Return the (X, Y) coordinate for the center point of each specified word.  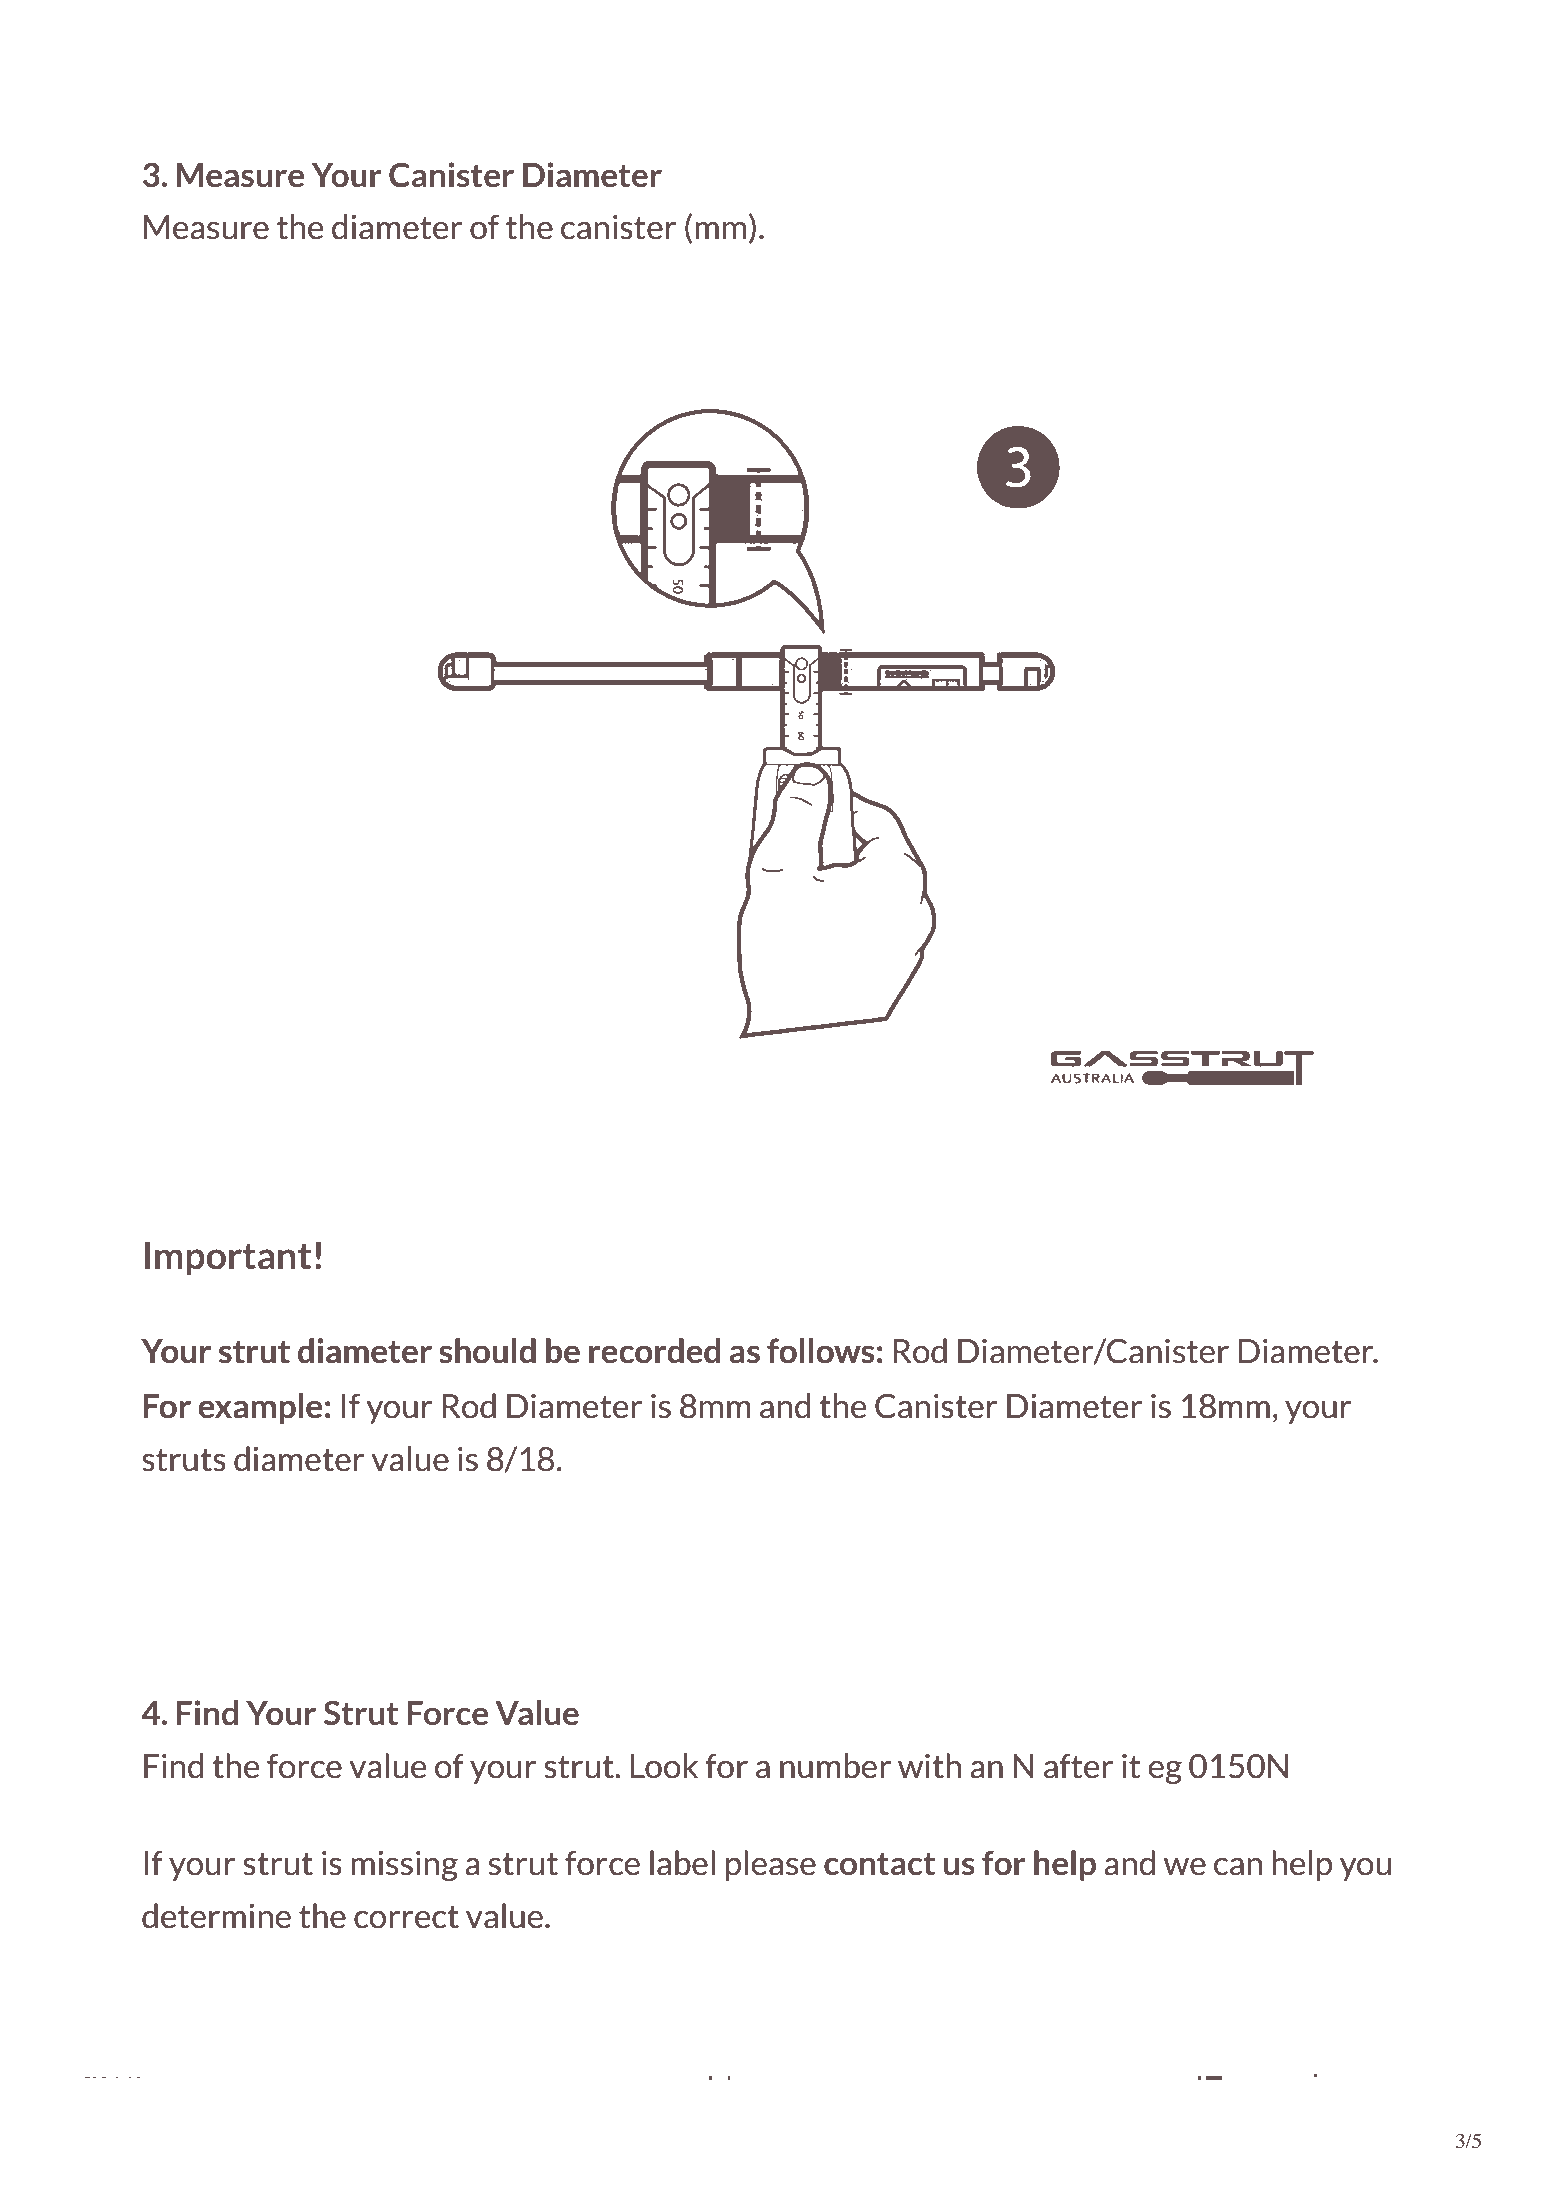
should (487, 1351)
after (1078, 1766)
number (835, 1766)
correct (406, 1917)
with (929, 1766)
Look (664, 1766)
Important (227, 1259)
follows (820, 1351)
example (260, 1408)
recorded (654, 1351)
